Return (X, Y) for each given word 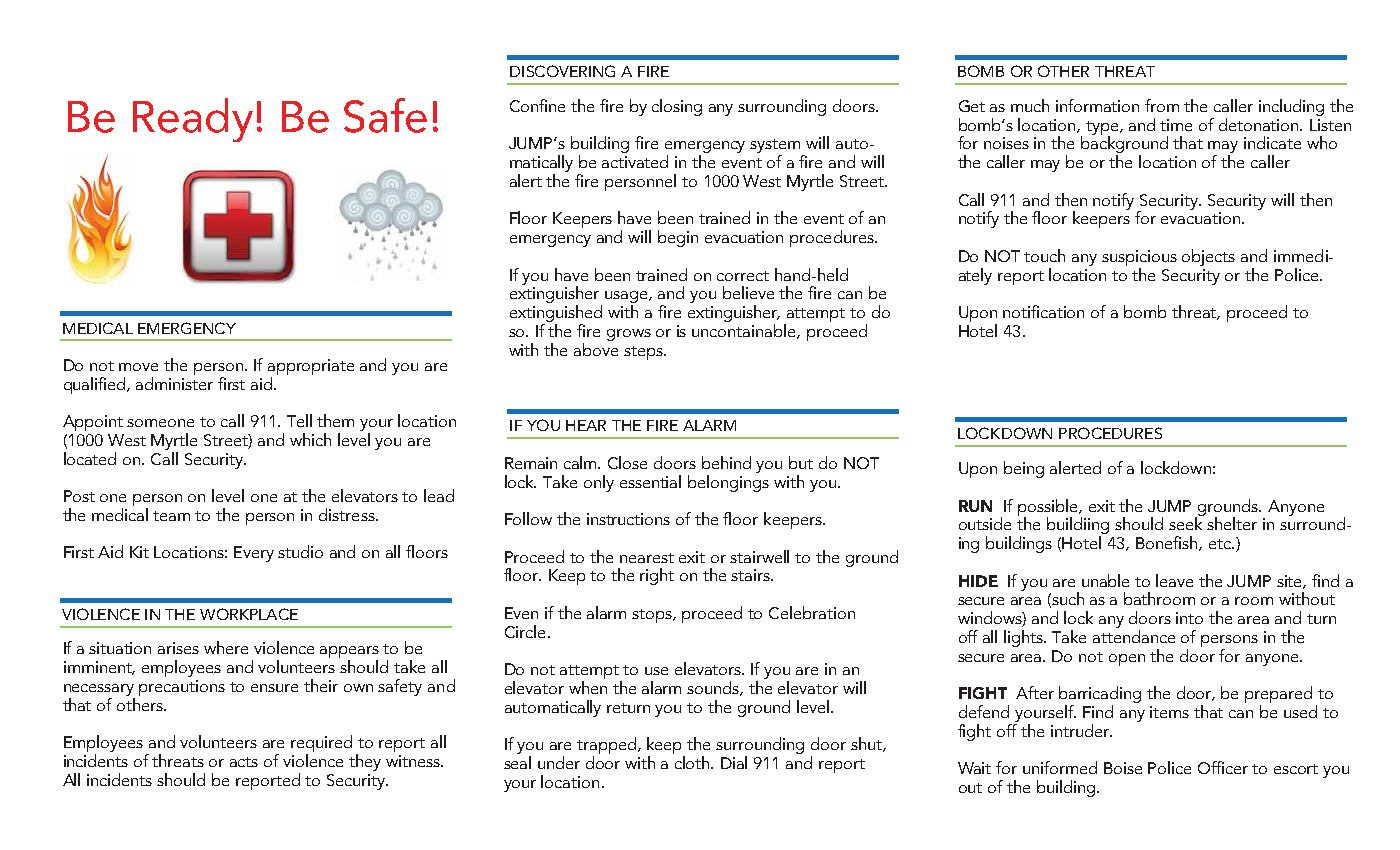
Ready (193, 120)
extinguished (556, 315)
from (1162, 105)
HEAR (586, 425)
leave (1174, 580)
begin (678, 238)
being (1024, 469)
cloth (694, 762)
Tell (299, 420)
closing (677, 107)
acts (244, 762)
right (657, 576)
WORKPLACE (249, 614)
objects (1208, 257)
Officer (1223, 767)
